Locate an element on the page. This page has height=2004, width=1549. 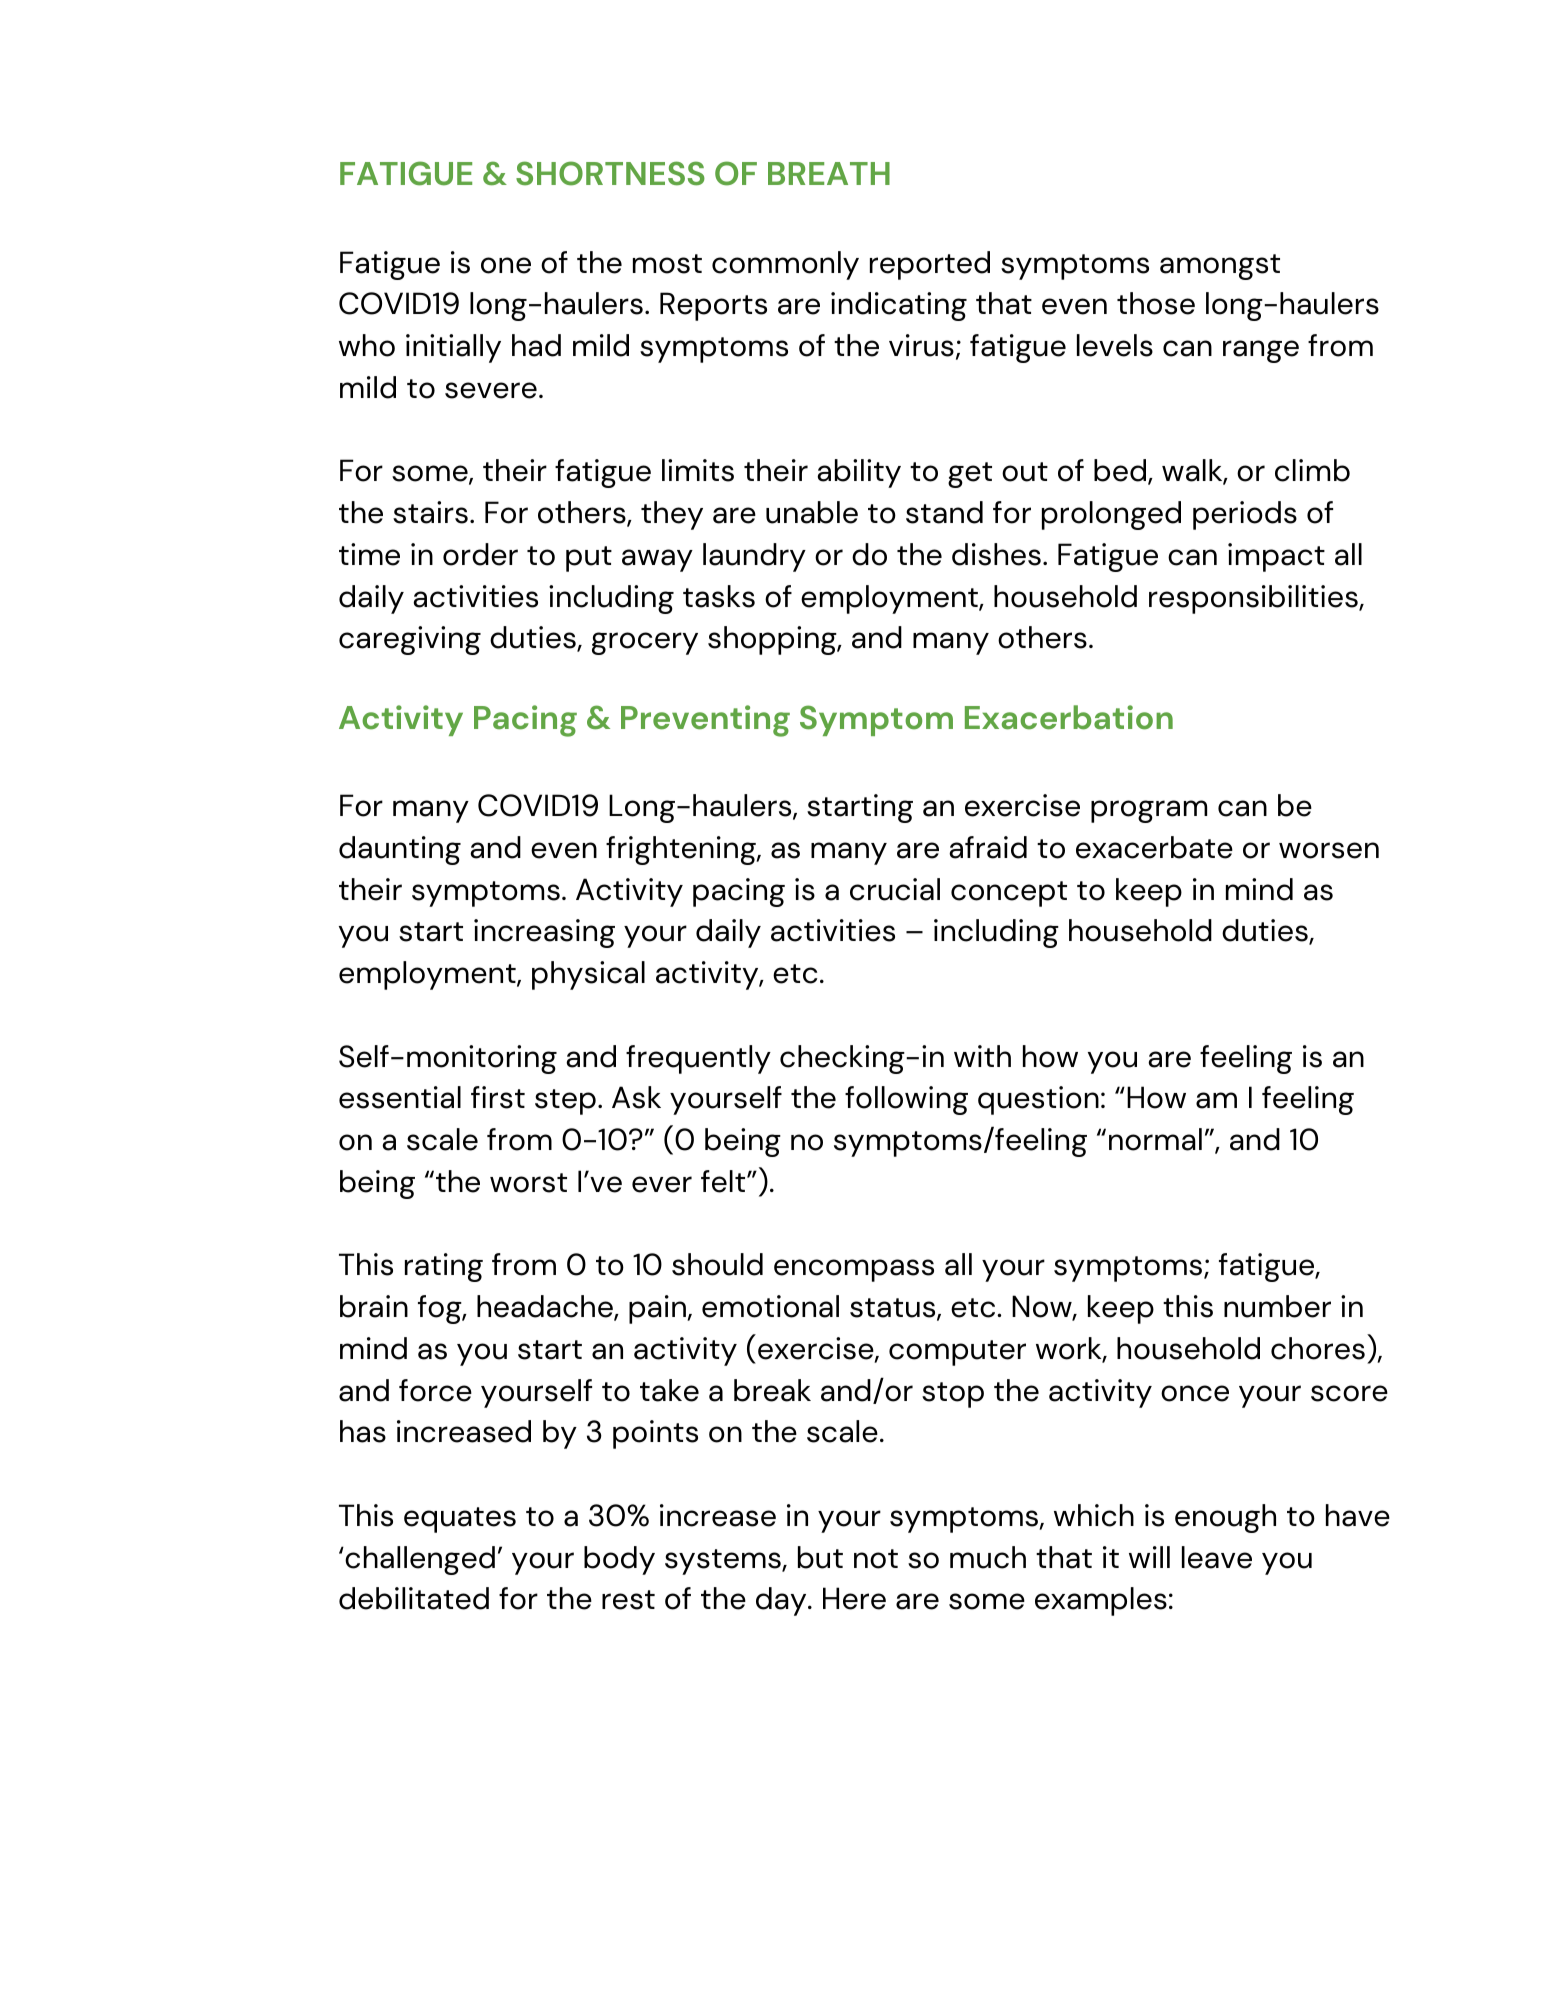
amongst is located at coordinates (1220, 267).
